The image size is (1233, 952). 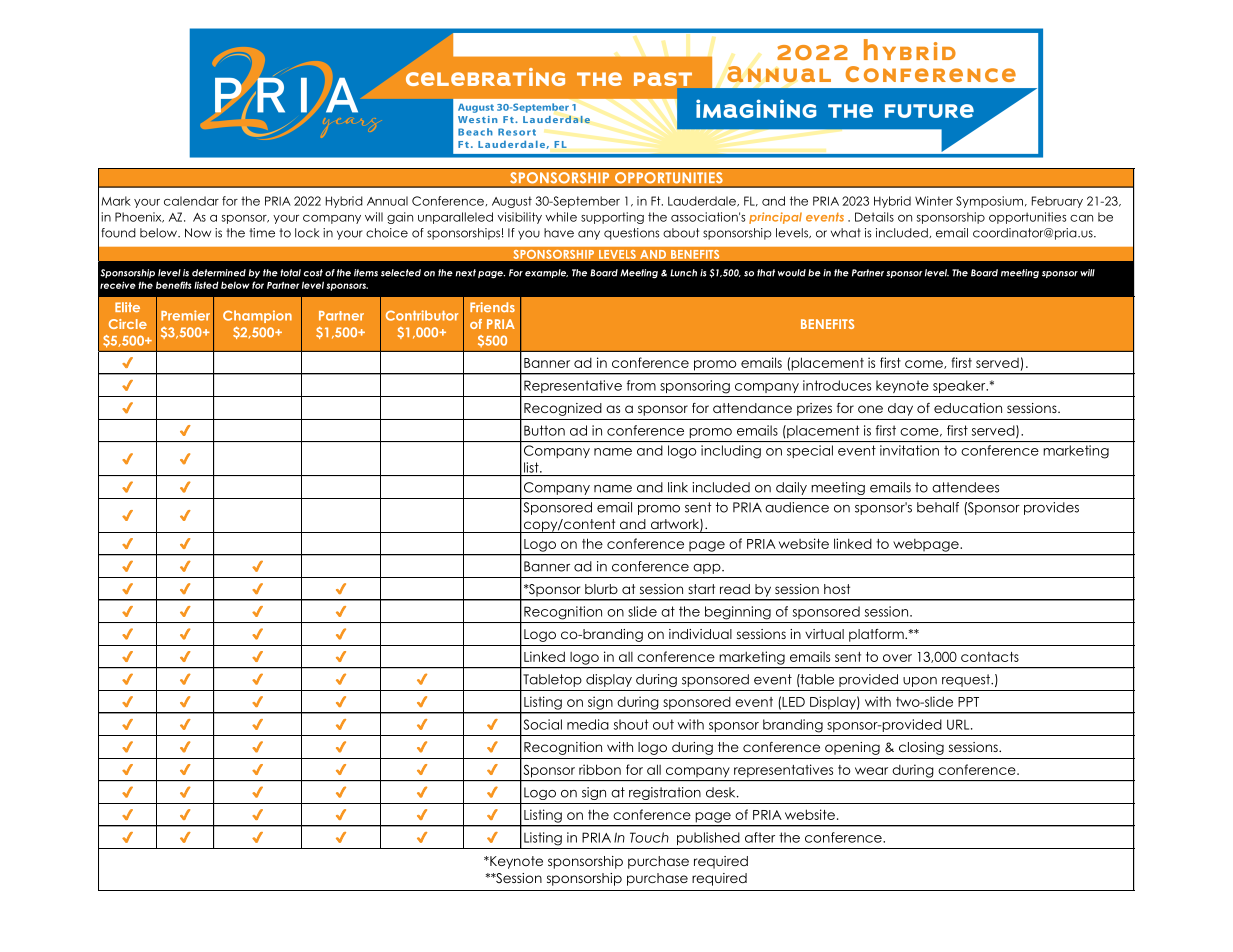 What do you see at coordinates (871, 771) in the document?
I see `wear` at bounding box center [871, 771].
